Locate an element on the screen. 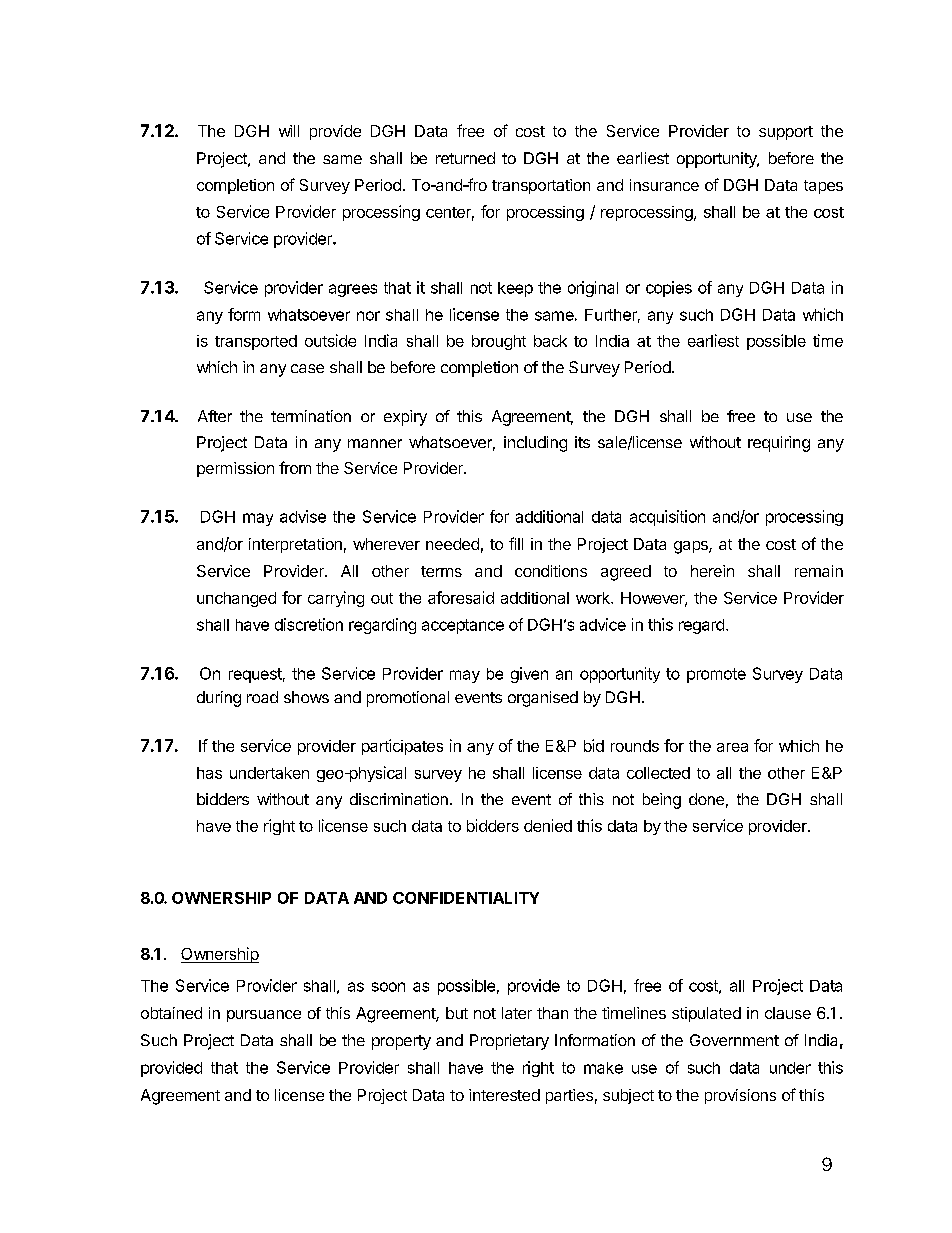 The image size is (952, 1233). pursuance is located at coordinates (264, 1016).
